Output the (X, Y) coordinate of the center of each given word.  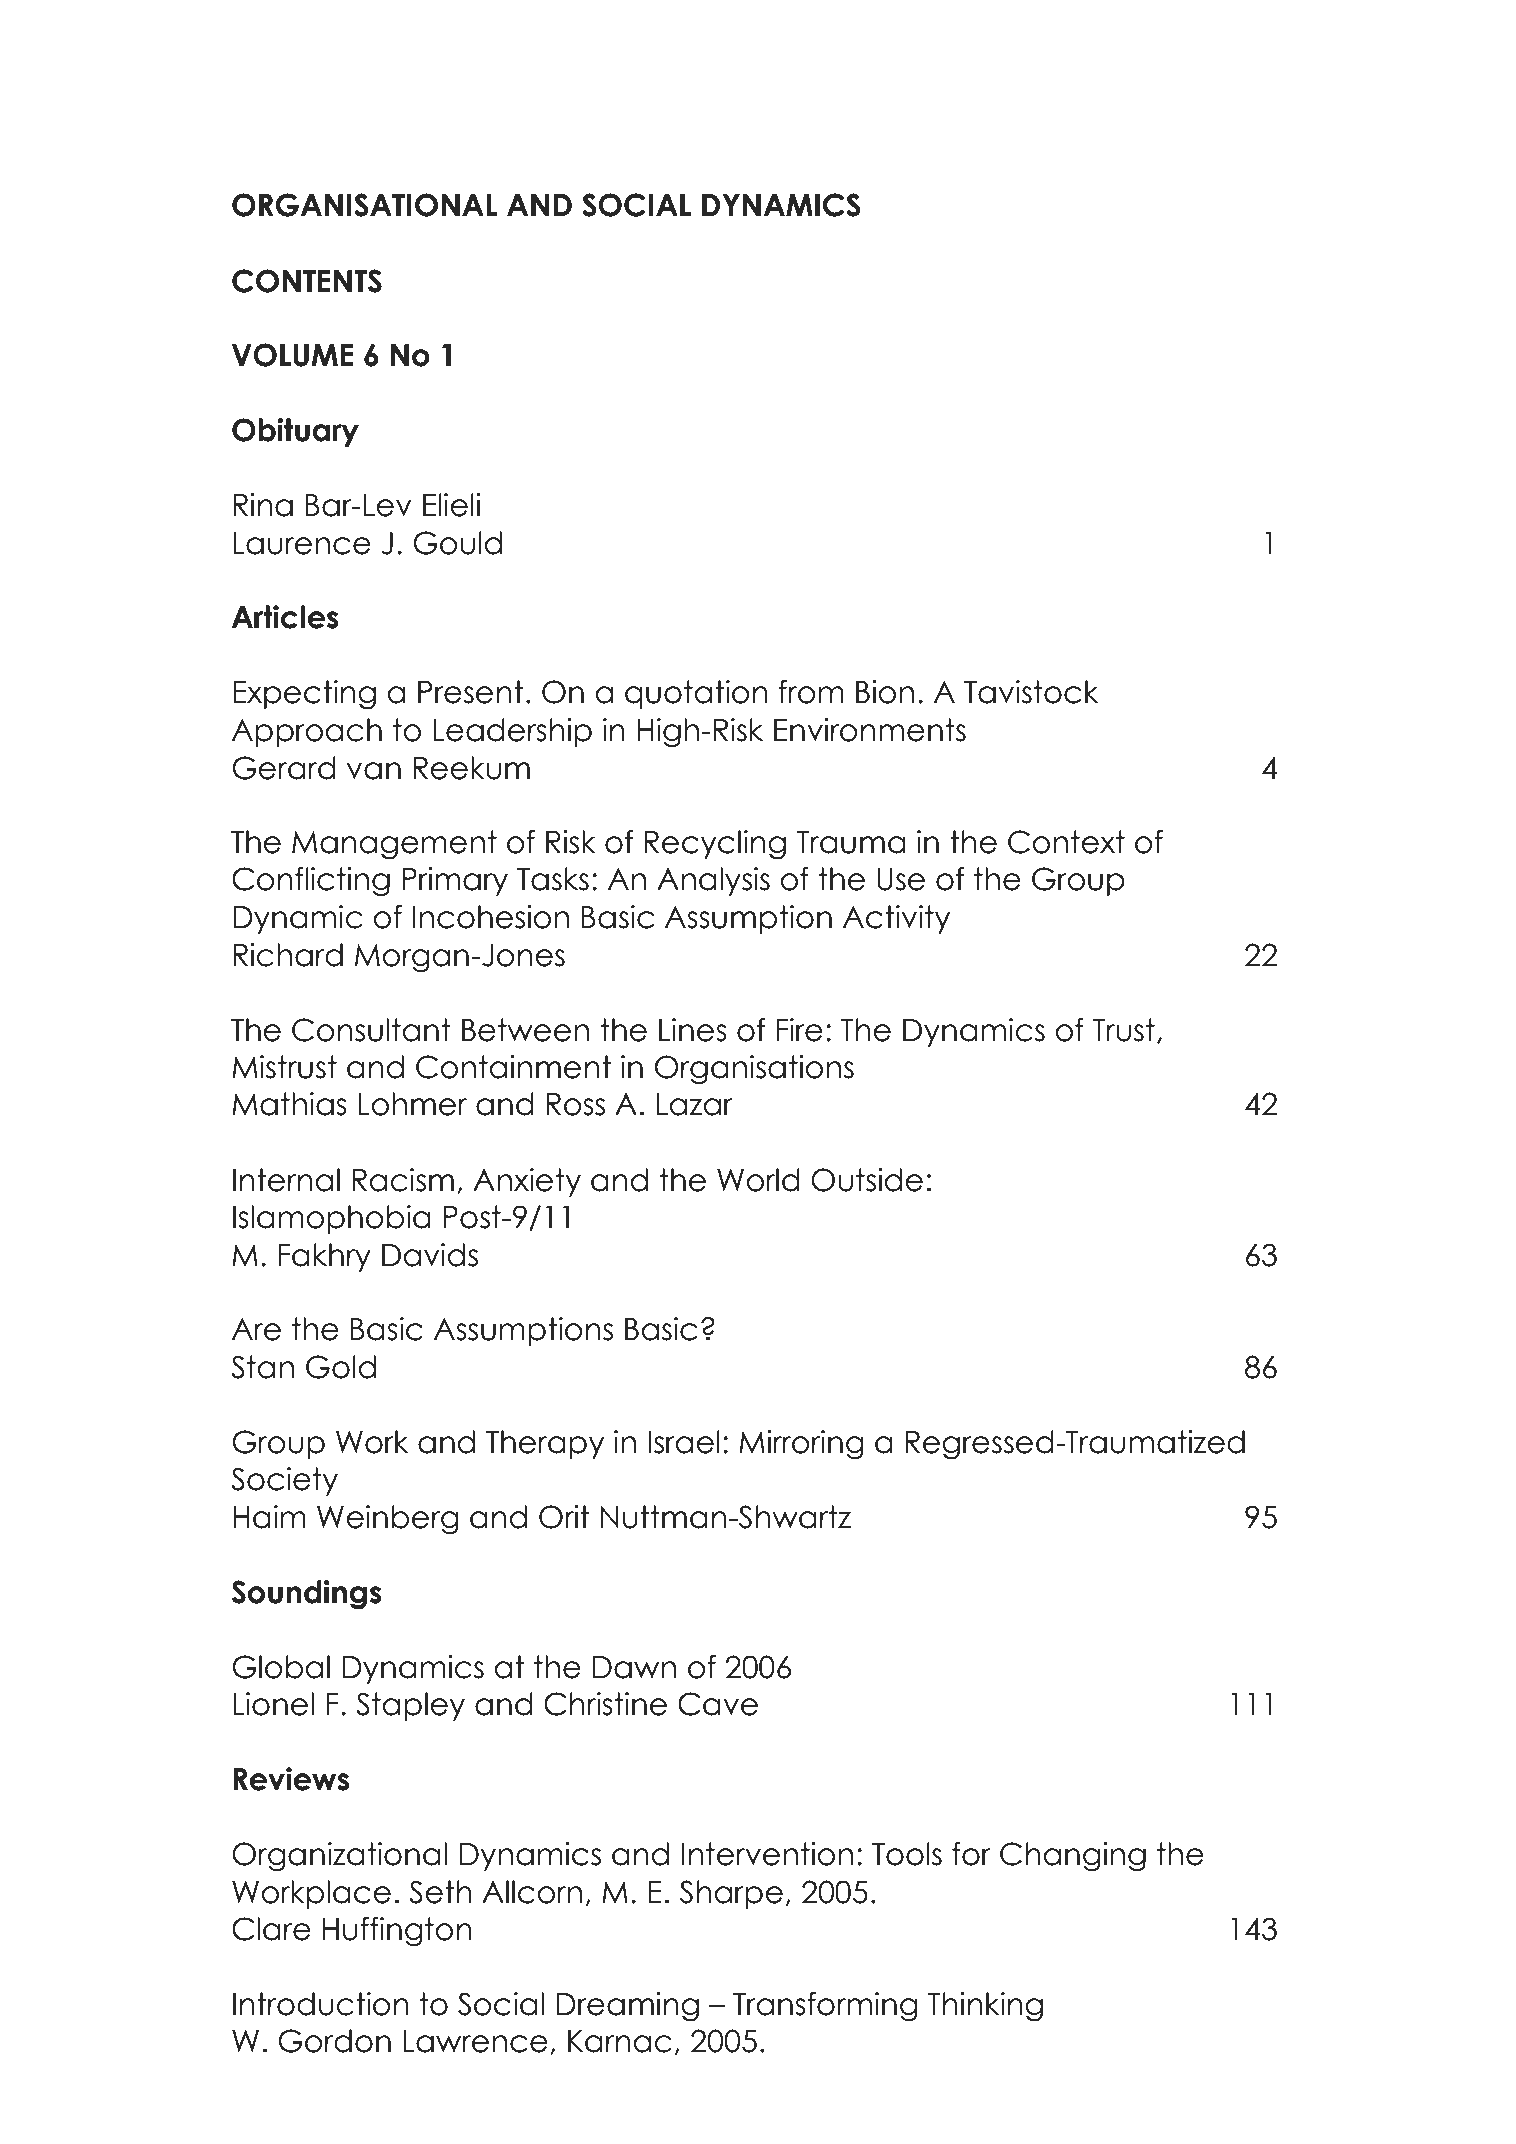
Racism (403, 1180)
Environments (870, 730)
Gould (457, 543)
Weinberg (388, 1520)
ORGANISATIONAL (365, 205)
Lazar (695, 1104)
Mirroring (801, 1445)
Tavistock (1031, 692)
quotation (696, 694)
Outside (867, 1180)
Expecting (304, 695)
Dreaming (627, 2007)
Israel (684, 1442)
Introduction (321, 2004)
